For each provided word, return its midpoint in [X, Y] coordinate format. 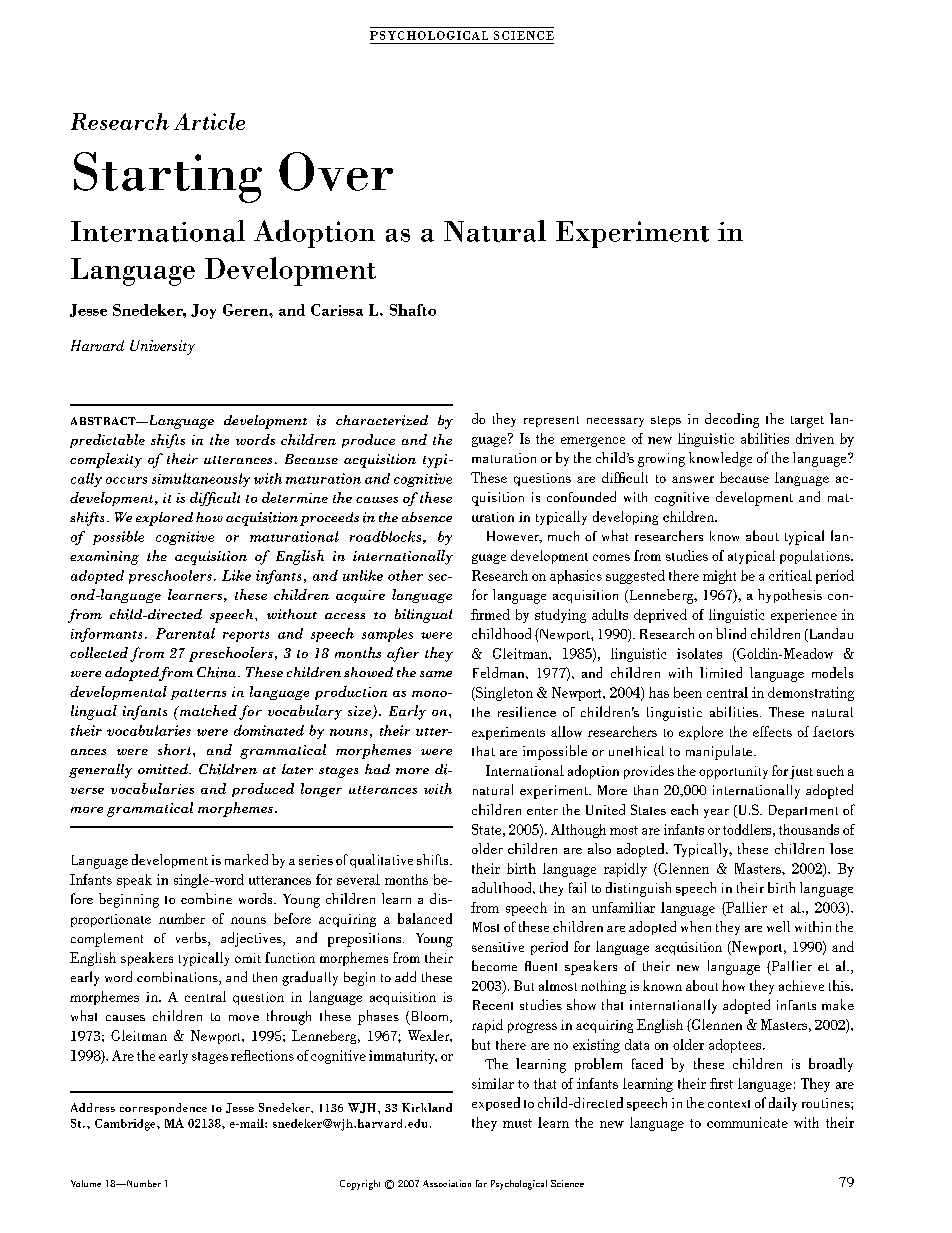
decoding [732, 420]
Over [336, 171]
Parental [185, 633]
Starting [168, 177]
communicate [747, 1122]
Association [447, 1183]
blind [731, 633]
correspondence [163, 1109]
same [436, 674]
